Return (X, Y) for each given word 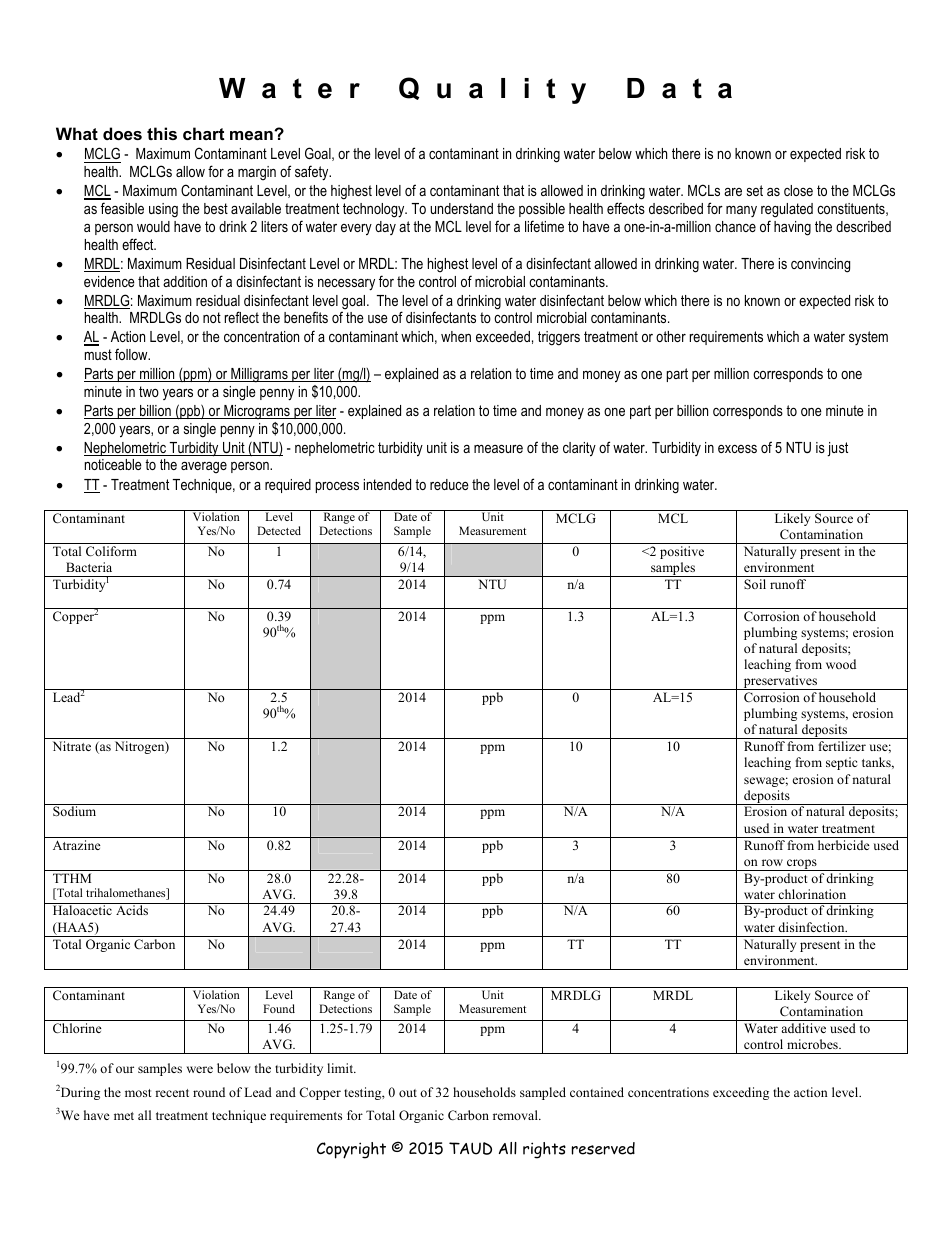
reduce (449, 484)
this (162, 133)
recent (172, 1093)
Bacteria (89, 567)
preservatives (780, 682)
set (755, 190)
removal (516, 1115)
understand (461, 208)
